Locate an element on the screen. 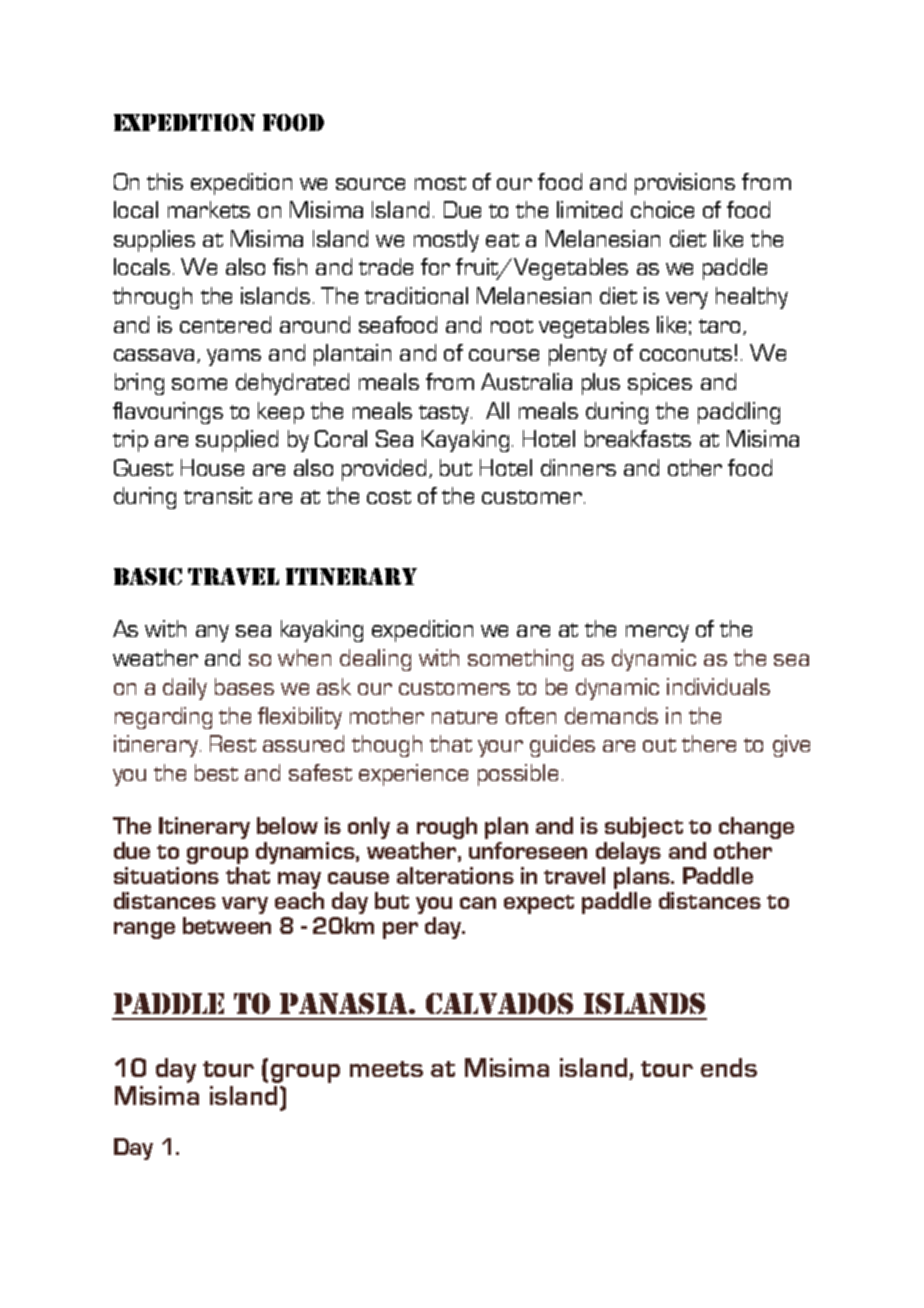 The height and width of the screenshot is (1308, 924). any is located at coordinates (212, 633).
